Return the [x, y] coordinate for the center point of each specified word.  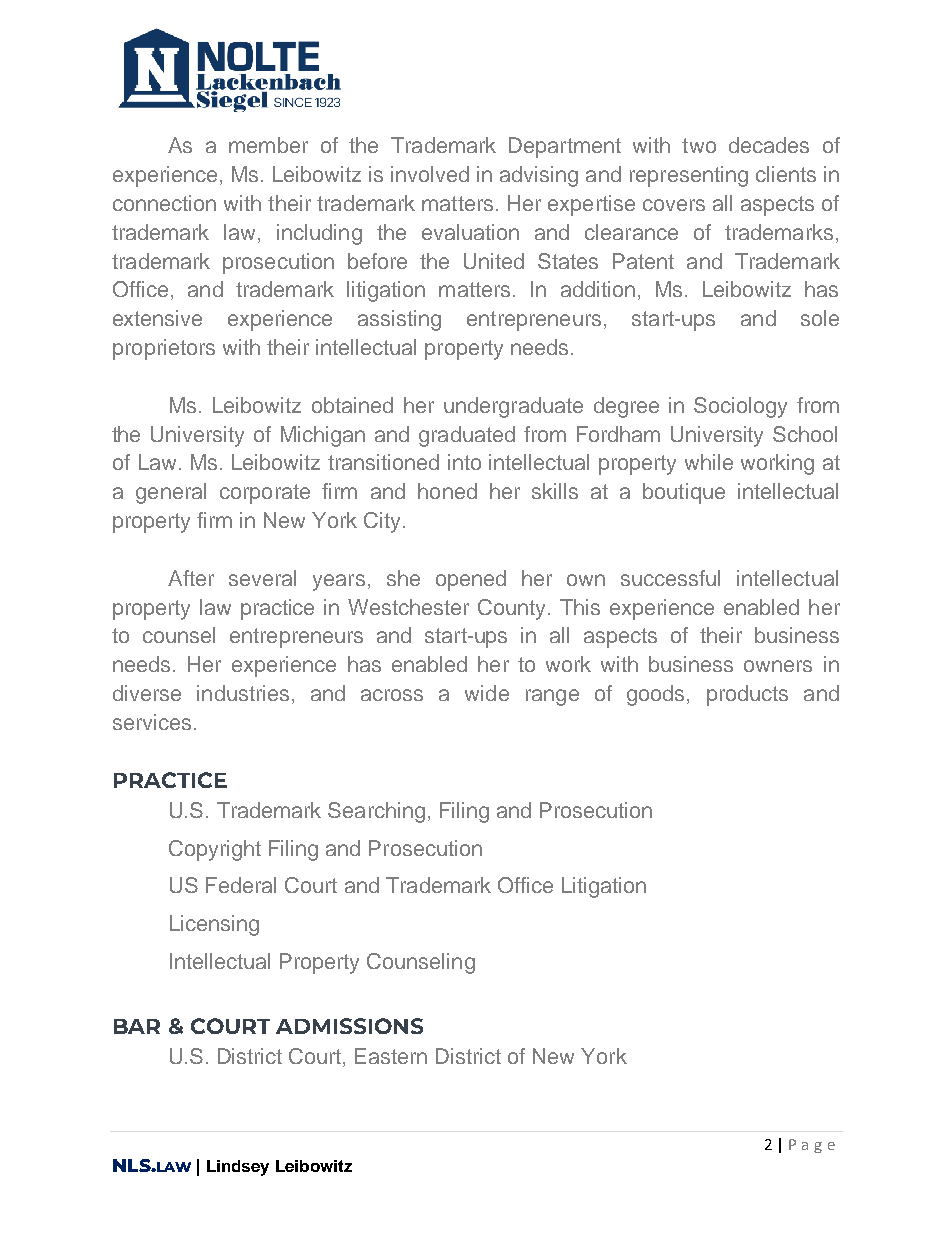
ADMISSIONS [349, 1026]
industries [243, 693]
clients [786, 174]
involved [430, 174]
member [268, 145]
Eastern [391, 1056]
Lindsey [238, 1168]
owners [778, 666]
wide [487, 693]
